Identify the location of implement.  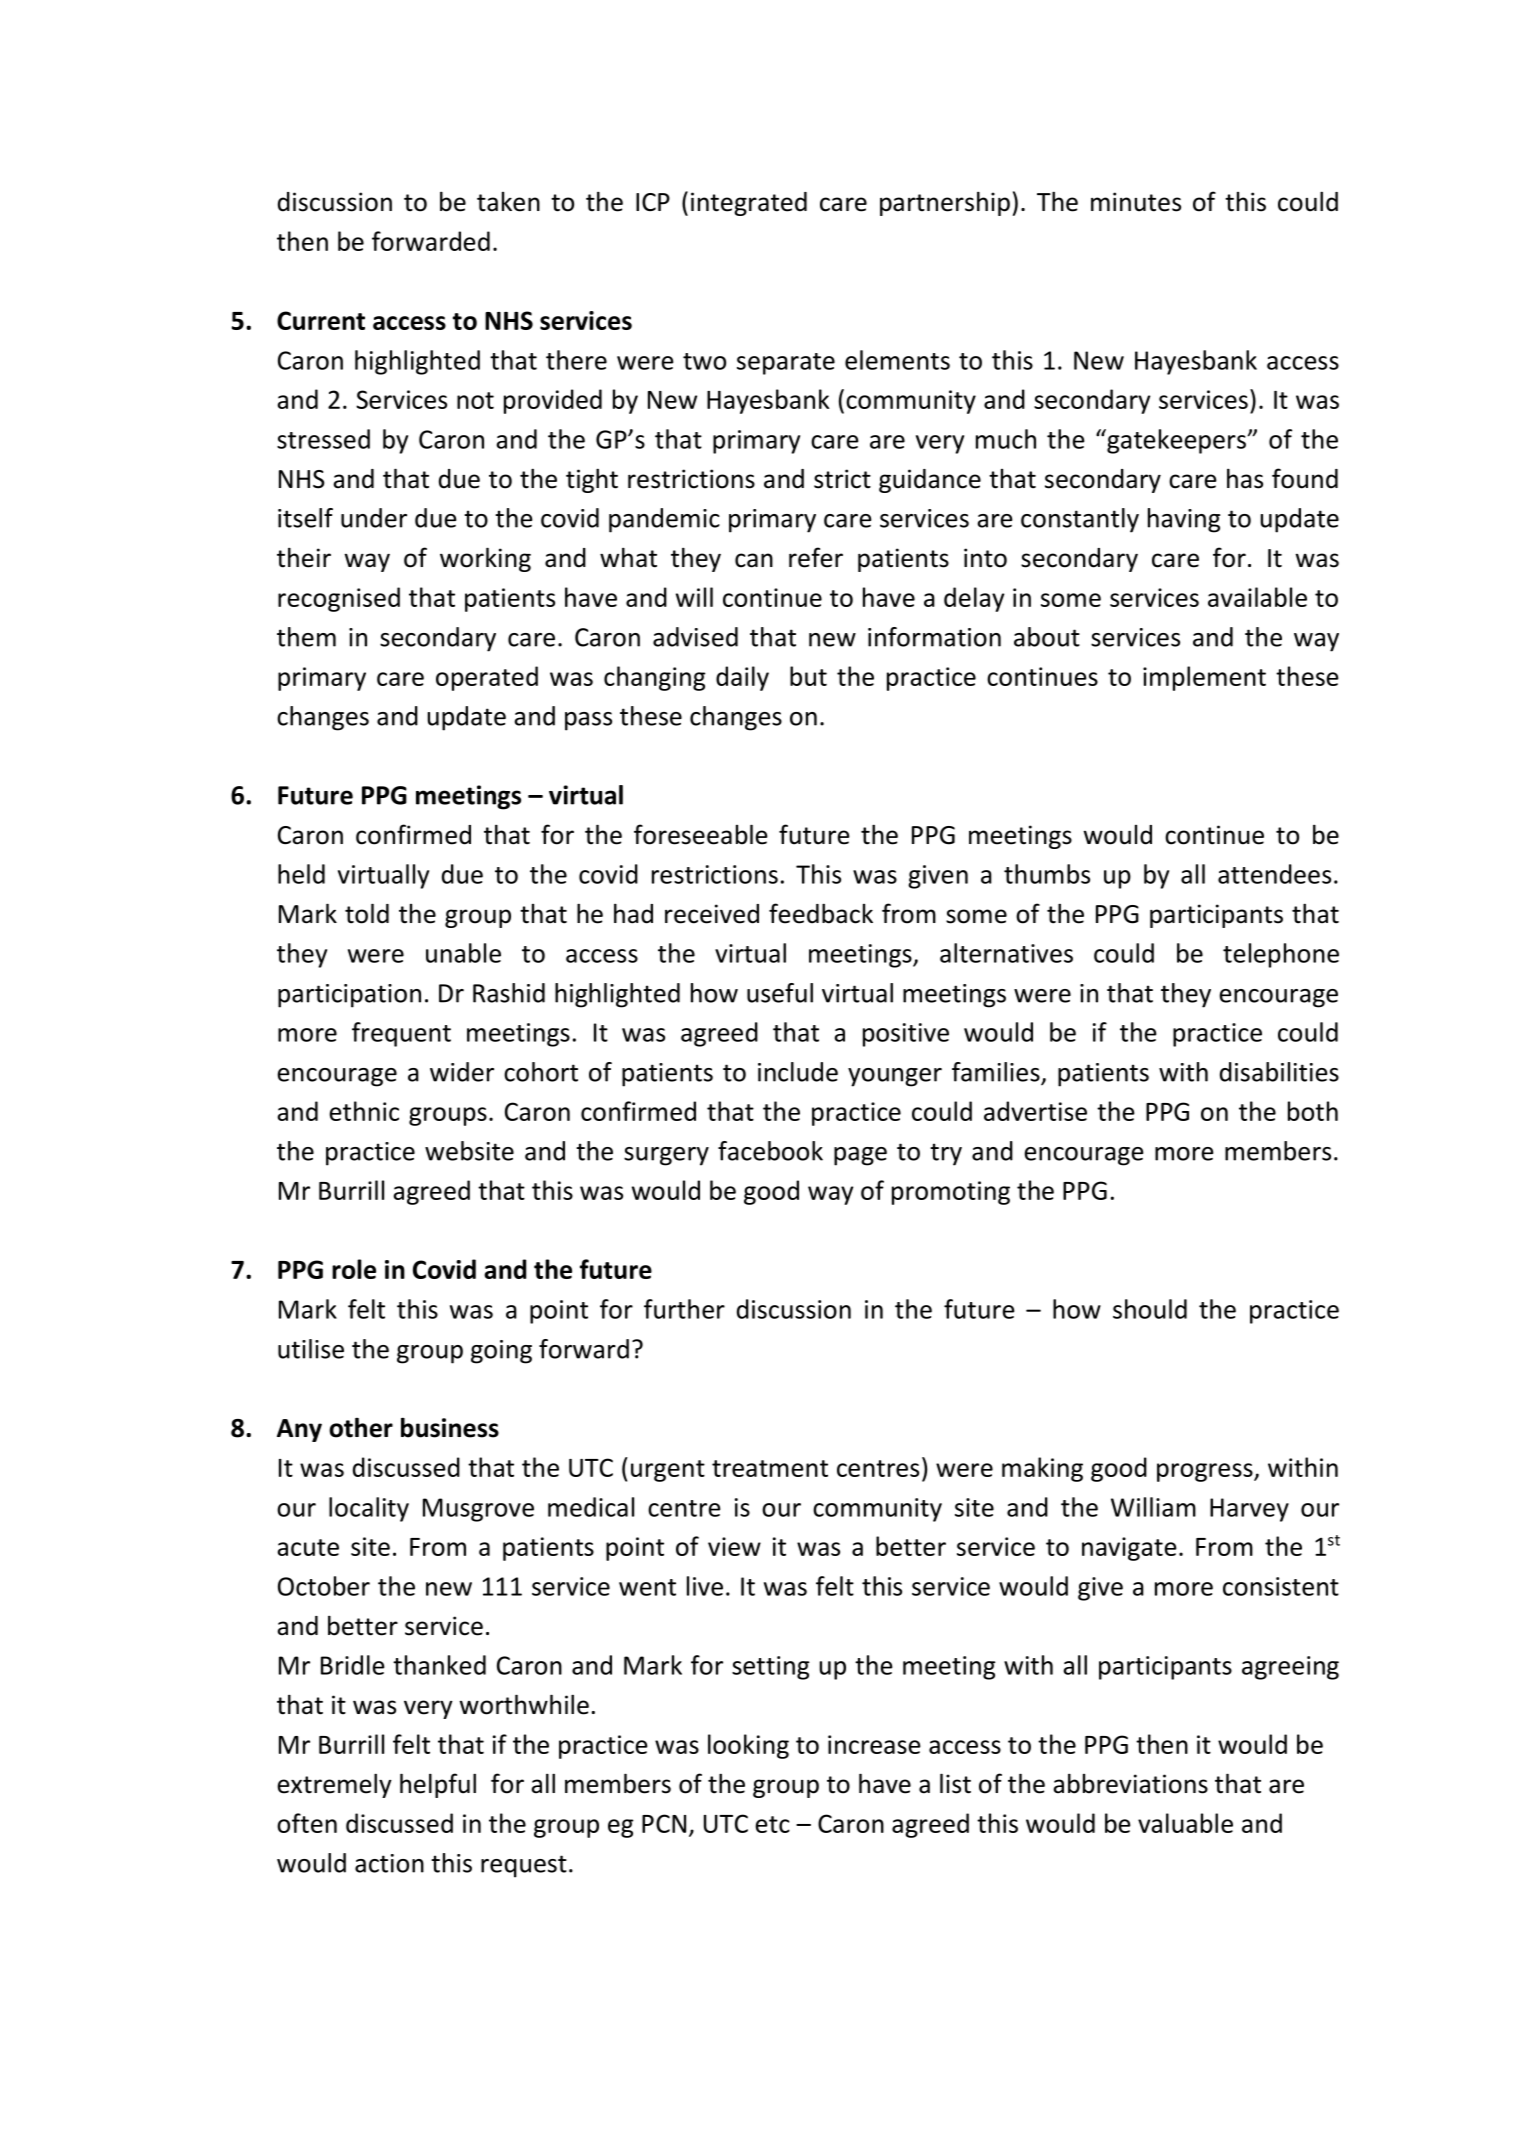
(1204, 678).
